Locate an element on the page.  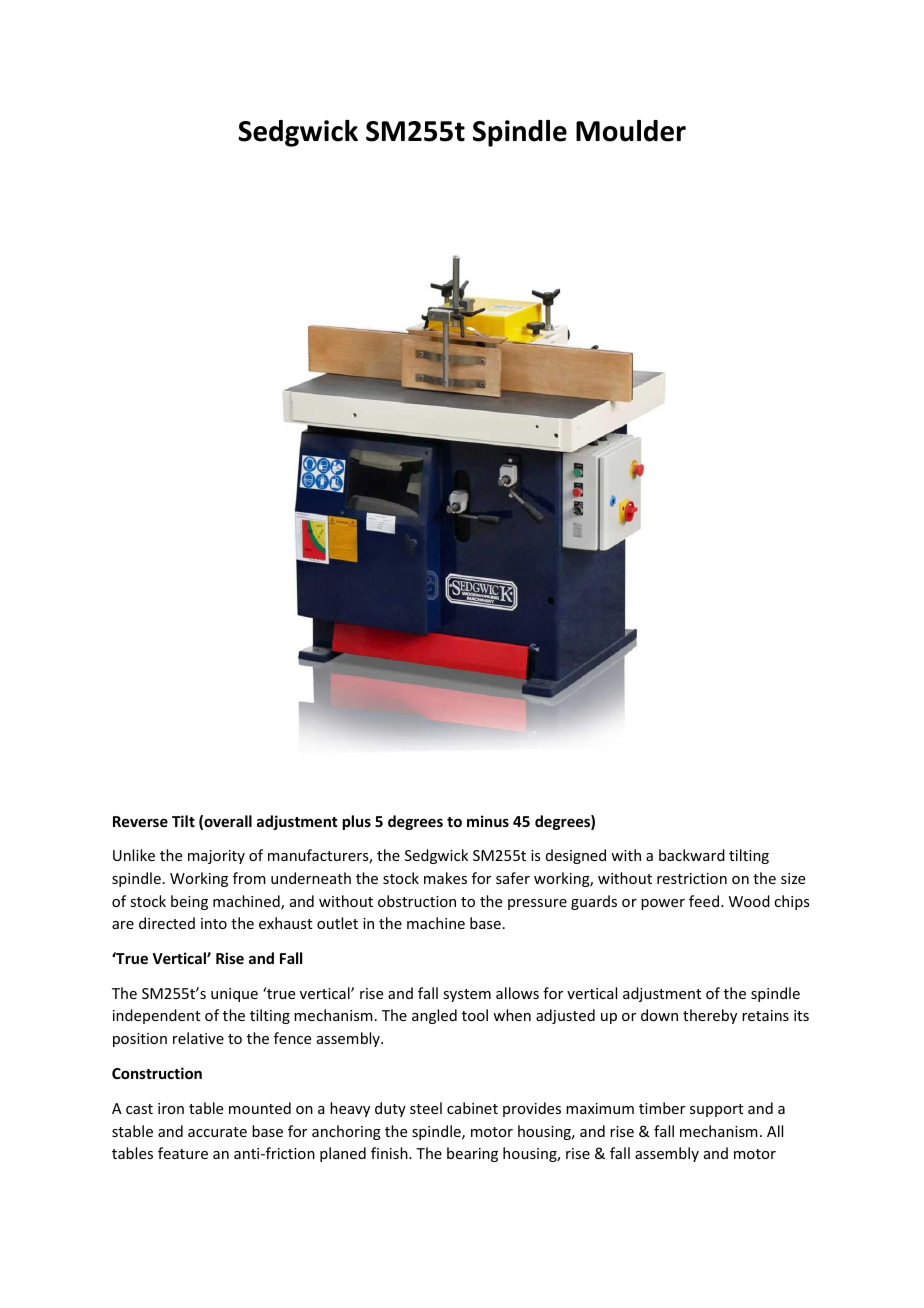
support is located at coordinates (716, 1110).
